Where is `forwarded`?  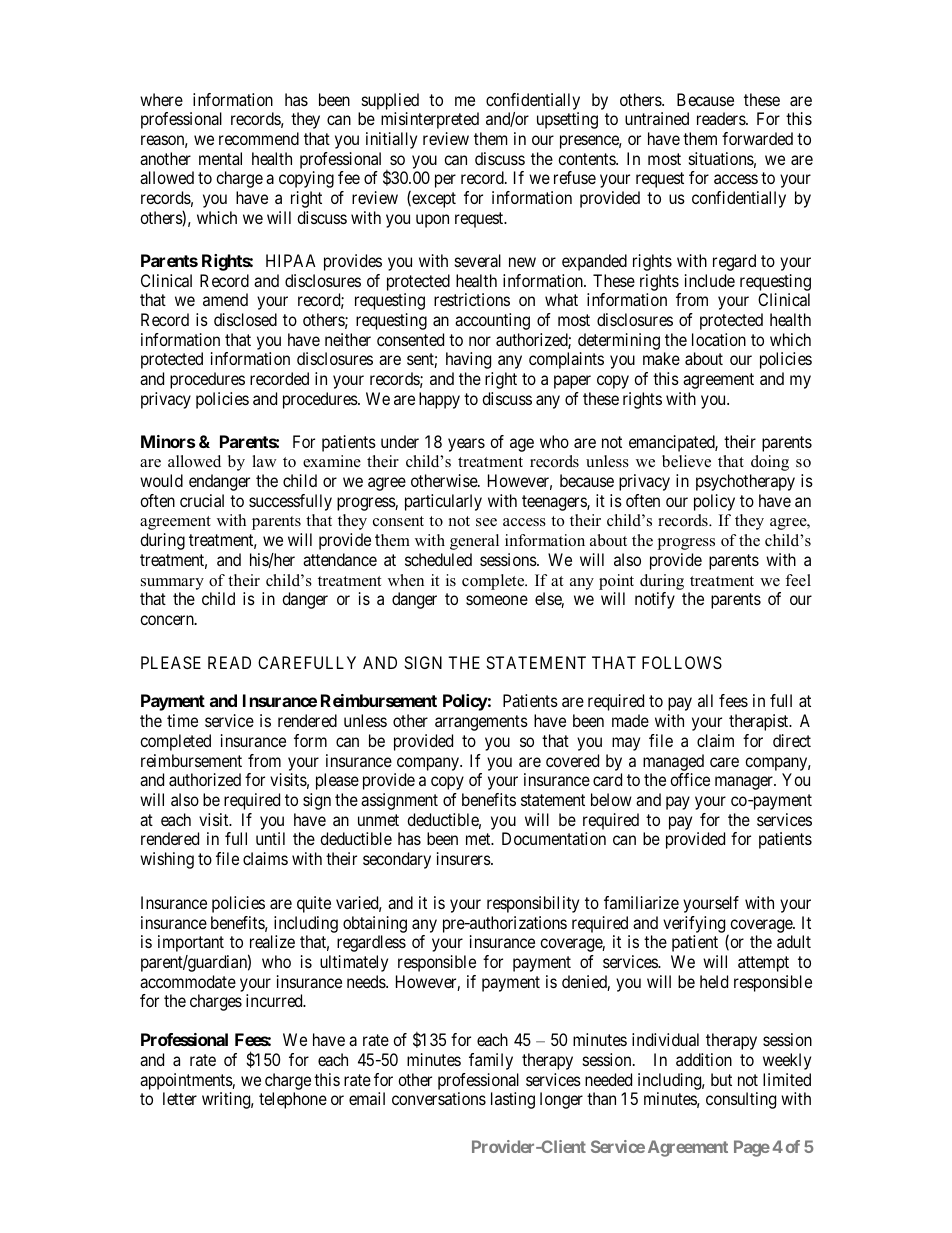 forwarded is located at coordinates (757, 138).
